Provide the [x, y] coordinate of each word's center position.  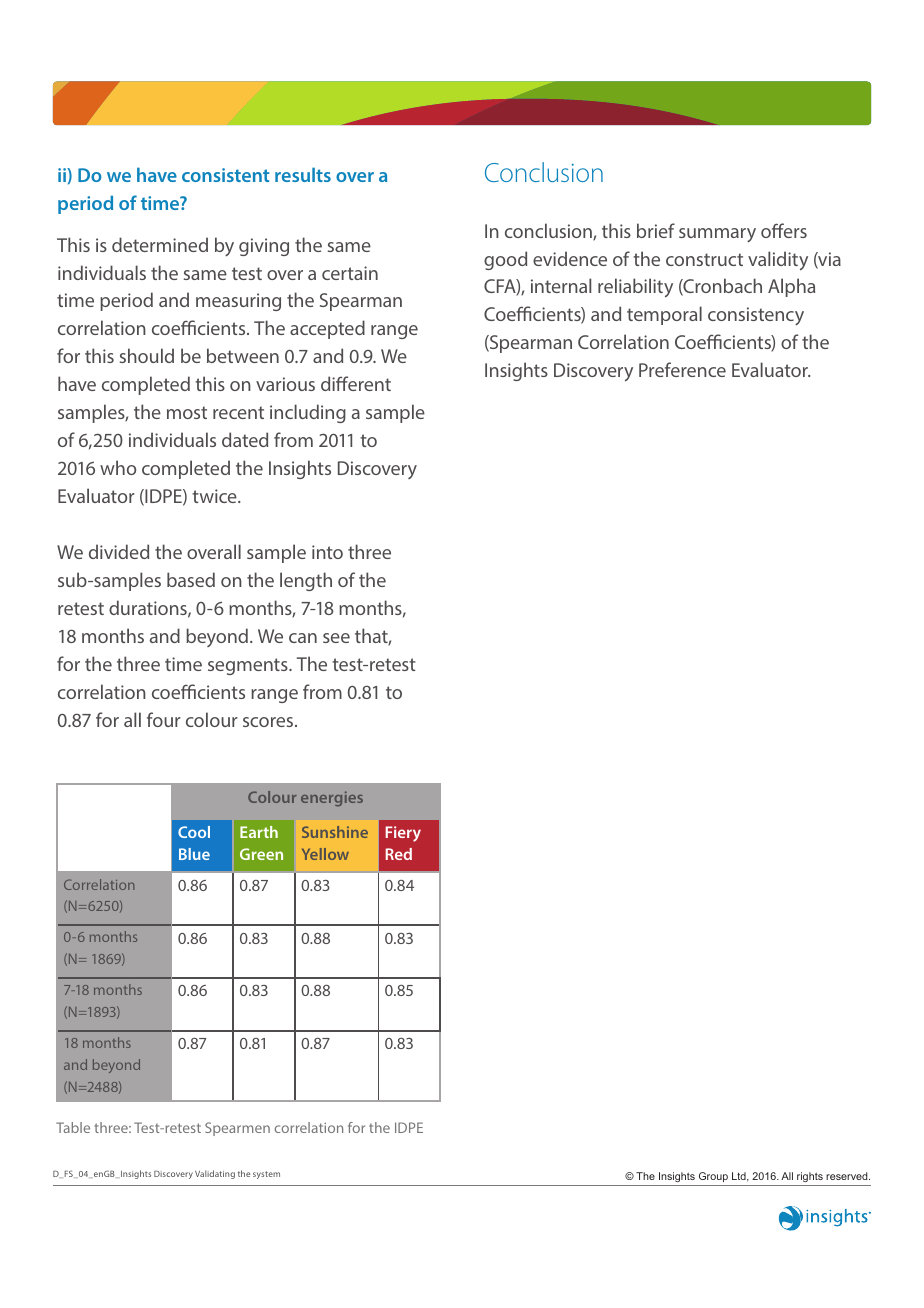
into [327, 552]
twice [215, 496]
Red [399, 854]
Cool [194, 832]
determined [160, 244]
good [505, 260]
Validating [215, 1174]
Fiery [403, 834]
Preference [682, 369]
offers [784, 230]
